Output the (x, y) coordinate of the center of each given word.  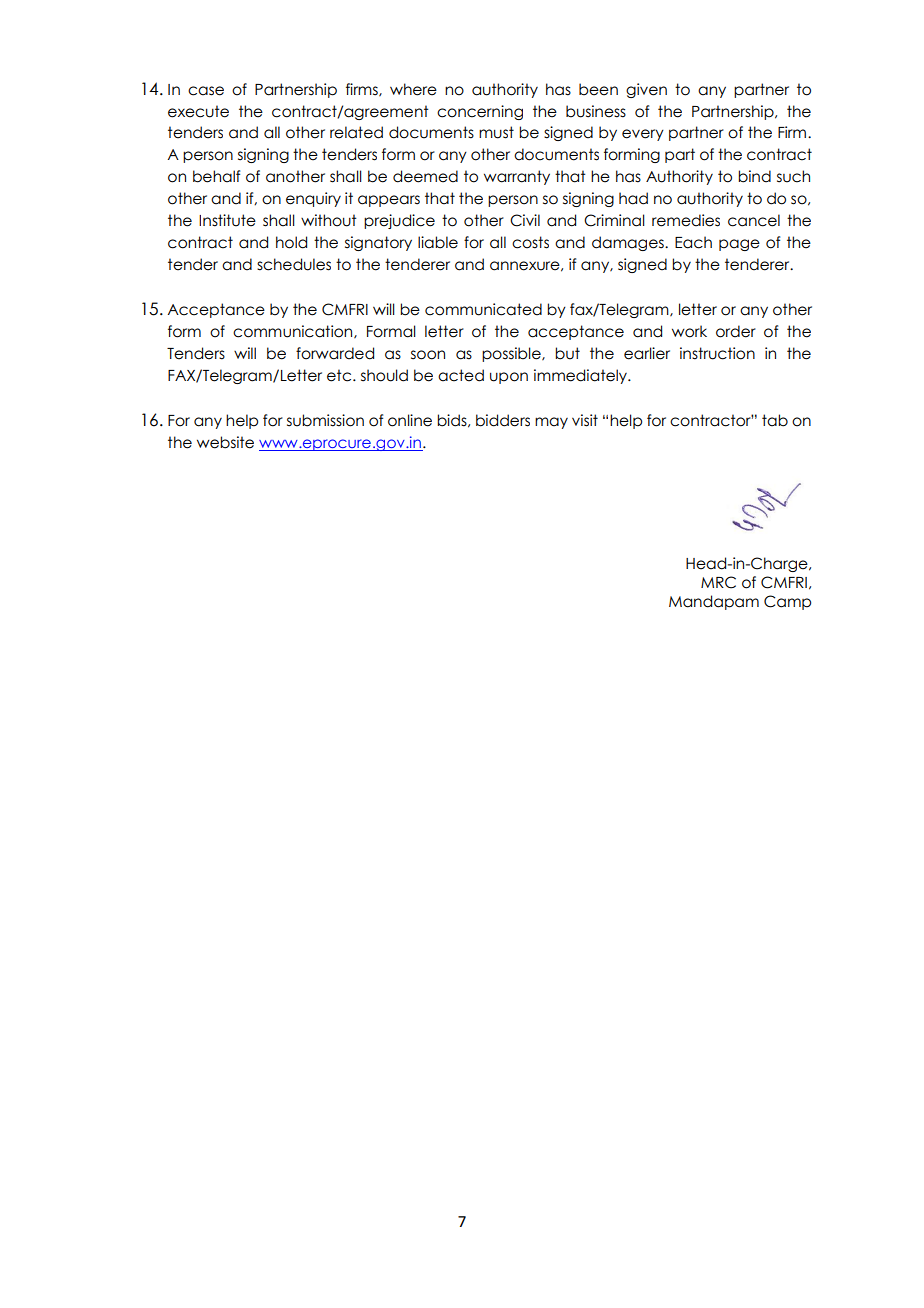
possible (512, 354)
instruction (717, 353)
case (206, 91)
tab (775, 420)
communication (294, 332)
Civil (525, 220)
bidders (503, 420)
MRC (718, 582)
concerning (480, 112)
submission (325, 420)
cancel (754, 220)
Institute (227, 220)
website (225, 442)
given (646, 90)
